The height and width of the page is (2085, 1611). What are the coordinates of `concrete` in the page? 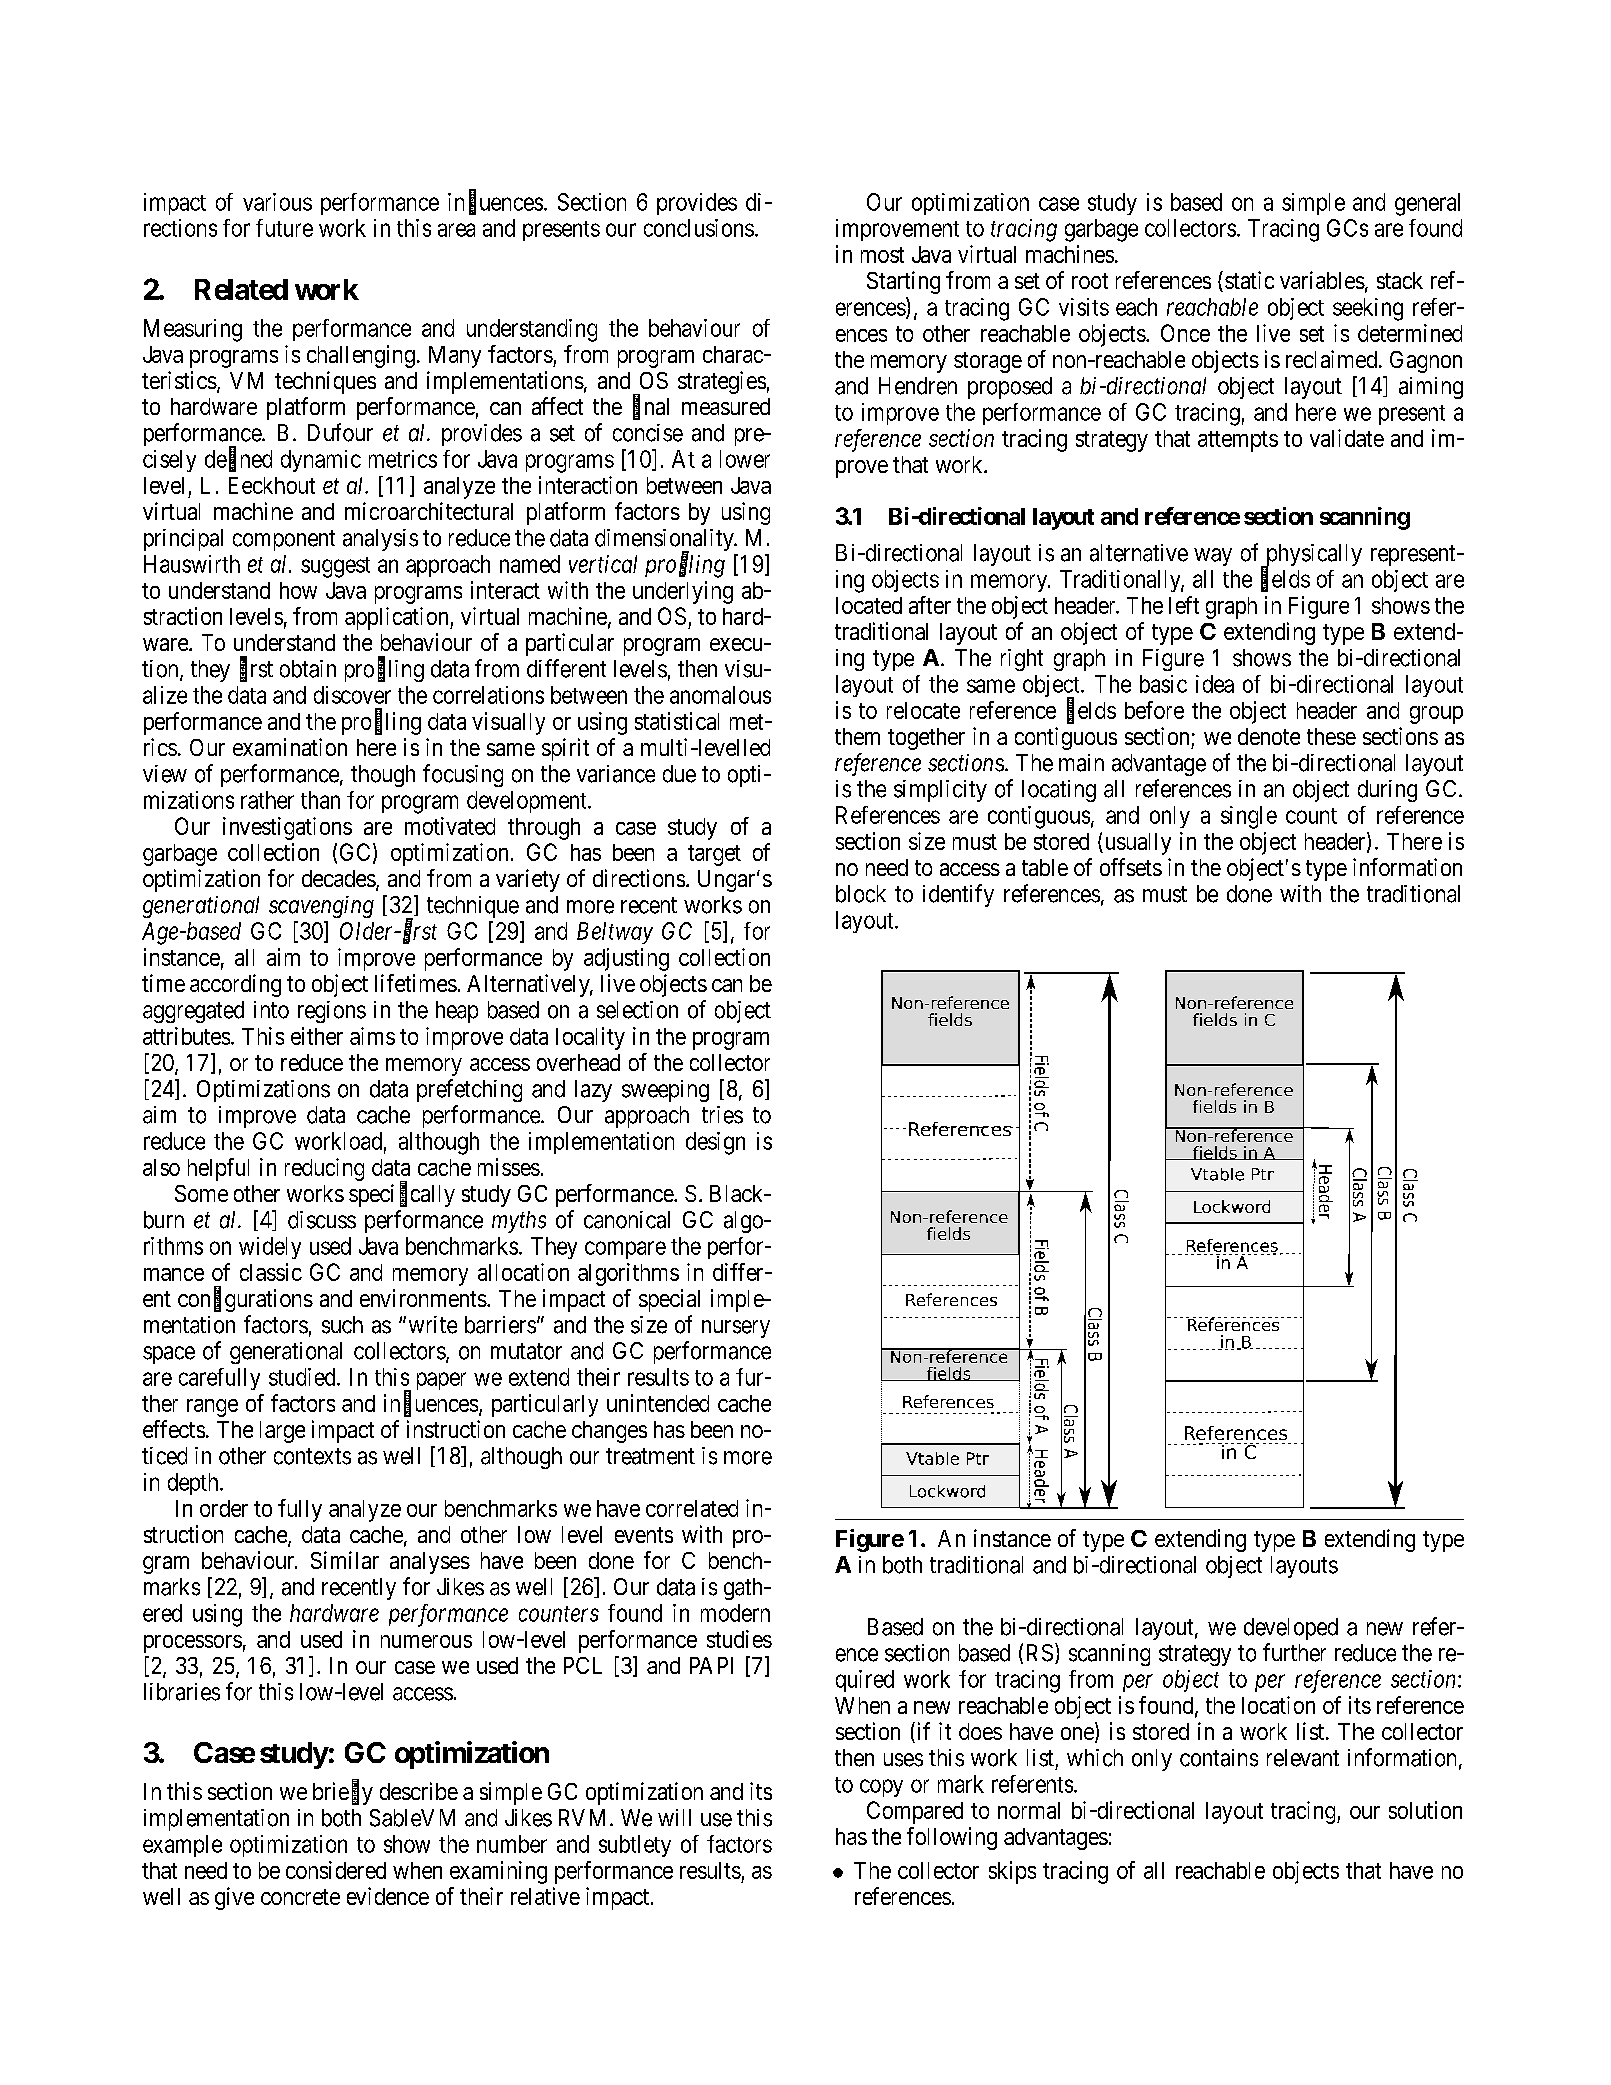 It's located at (300, 1897).
